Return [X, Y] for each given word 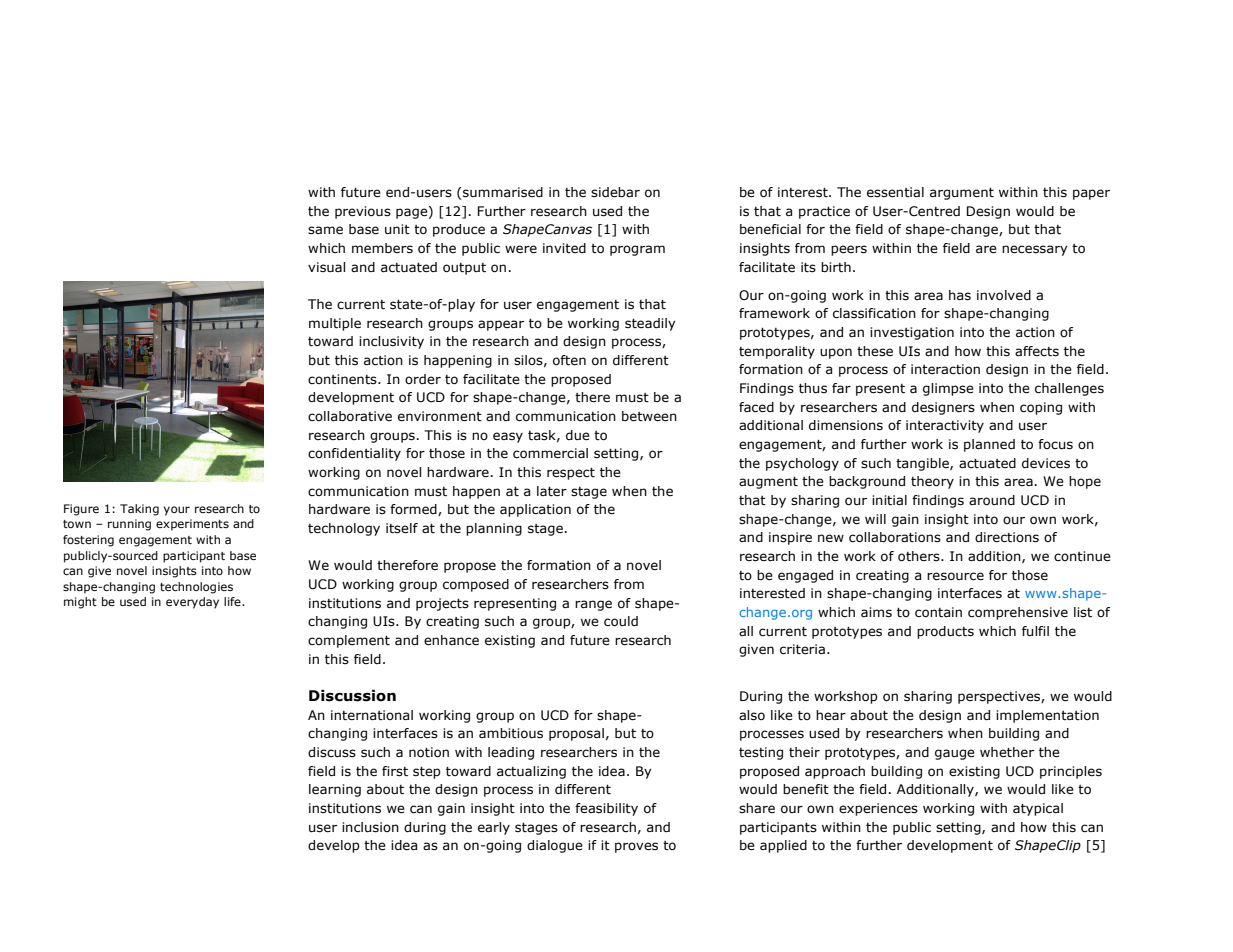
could [621, 621]
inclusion [370, 827]
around [992, 500]
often [569, 360]
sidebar [615, 192]
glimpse [948, 389]
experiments [192, 525]
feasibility [606, 809]
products [945, 632]
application [535, 510]
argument [962, 194]
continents [343, 379]
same [325, 230]
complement [349, 641]
